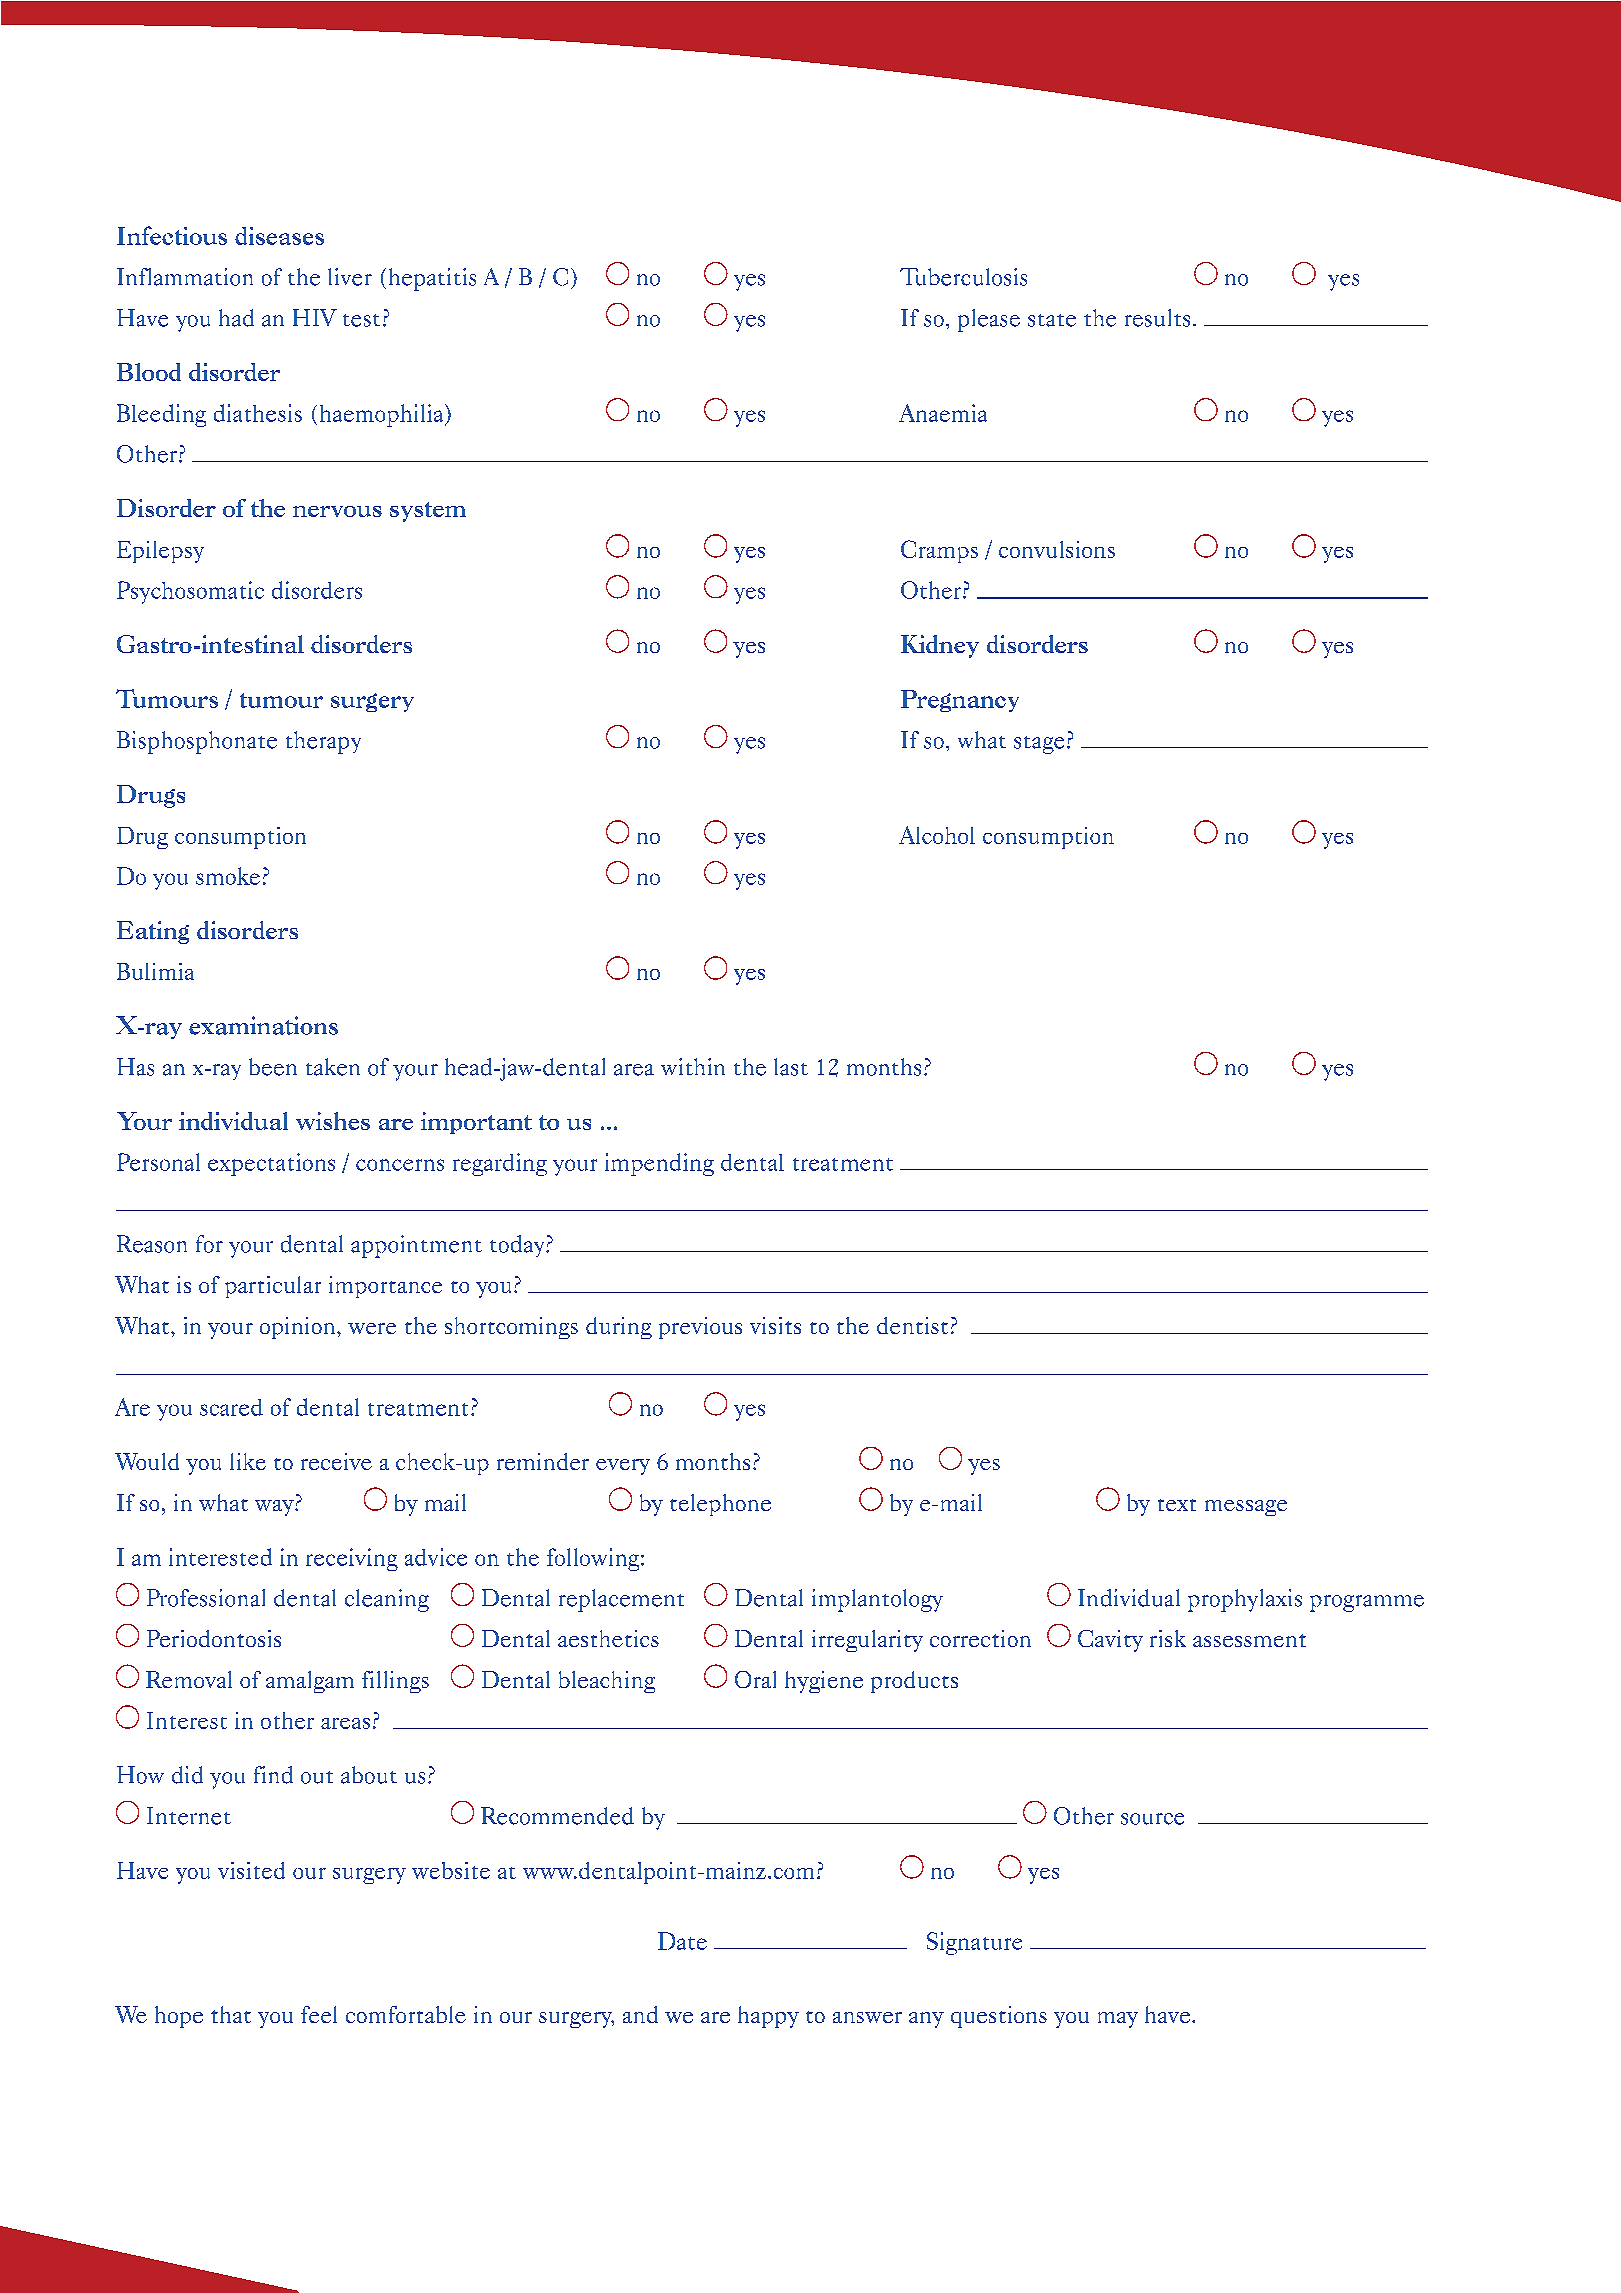 This screenshot has width=1621, height=2293. What do you see at coordinates (1177, 1505) in the screenshot?
I see `text` at bounding box center [1177, 1505].
